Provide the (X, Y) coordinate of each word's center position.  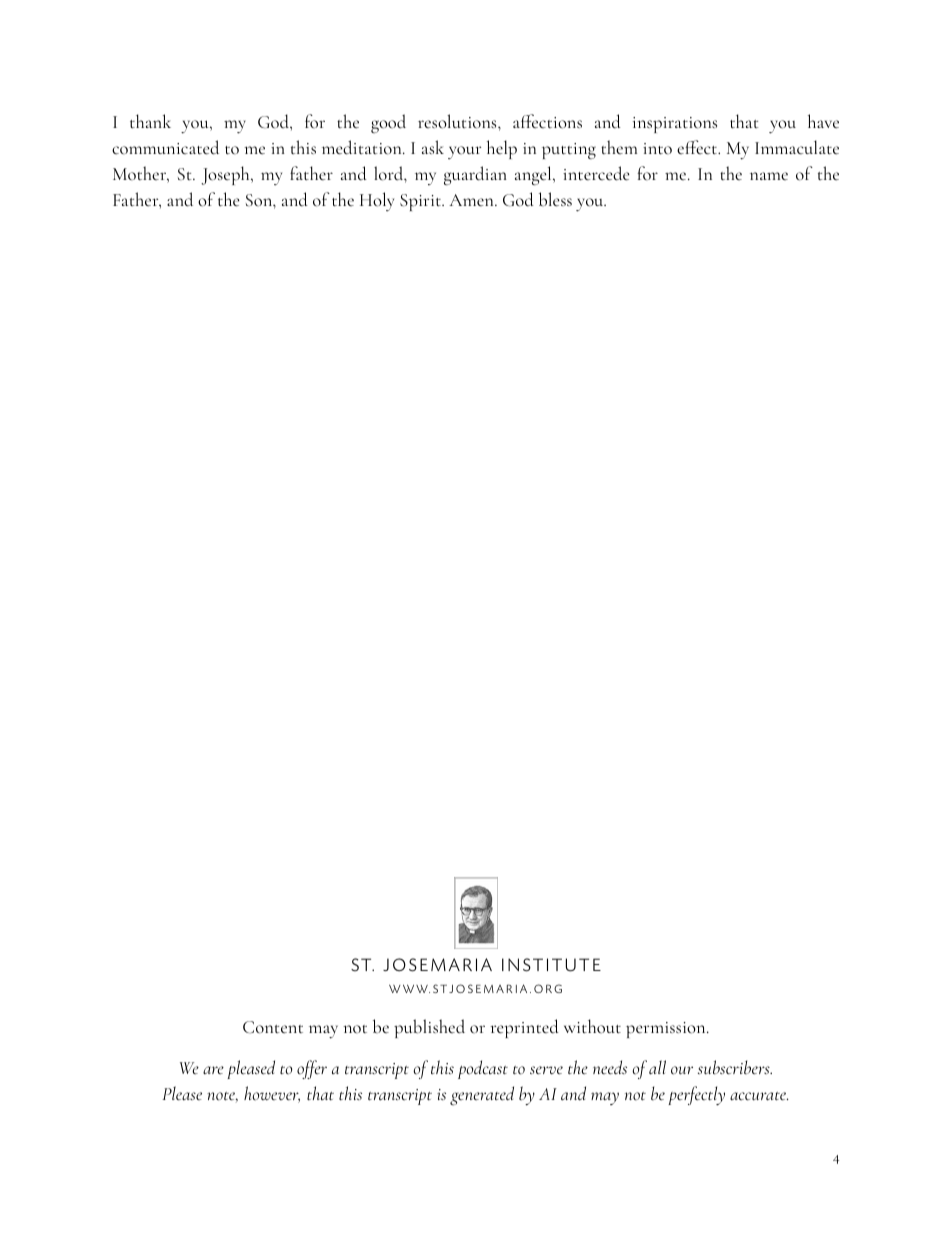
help (502, 149)
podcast (483, 1069)
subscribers (735, 1067)
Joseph (226, 175)
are (213, 1070)
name (769, 176)
